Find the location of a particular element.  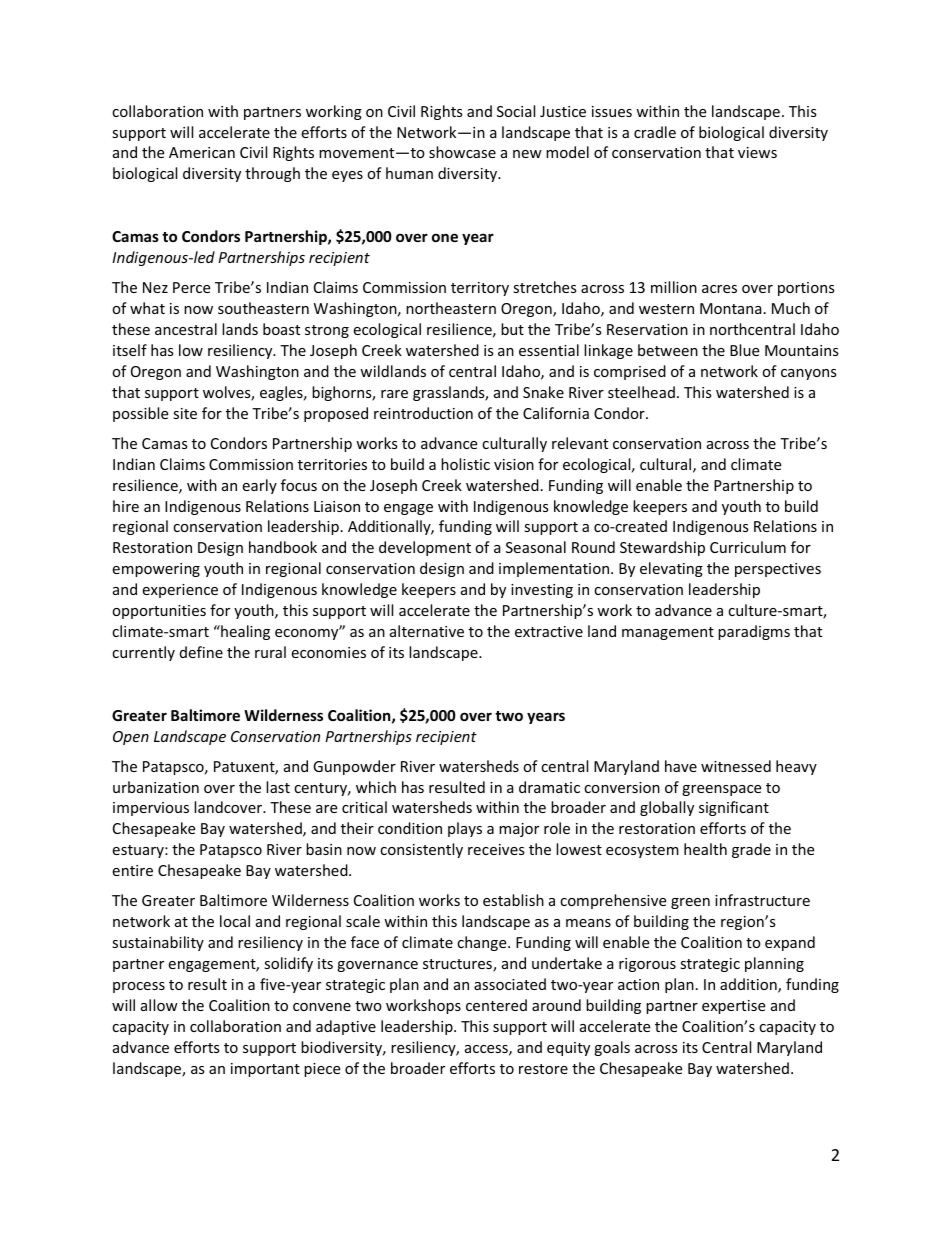

American is located at coordinates (202, 152).
